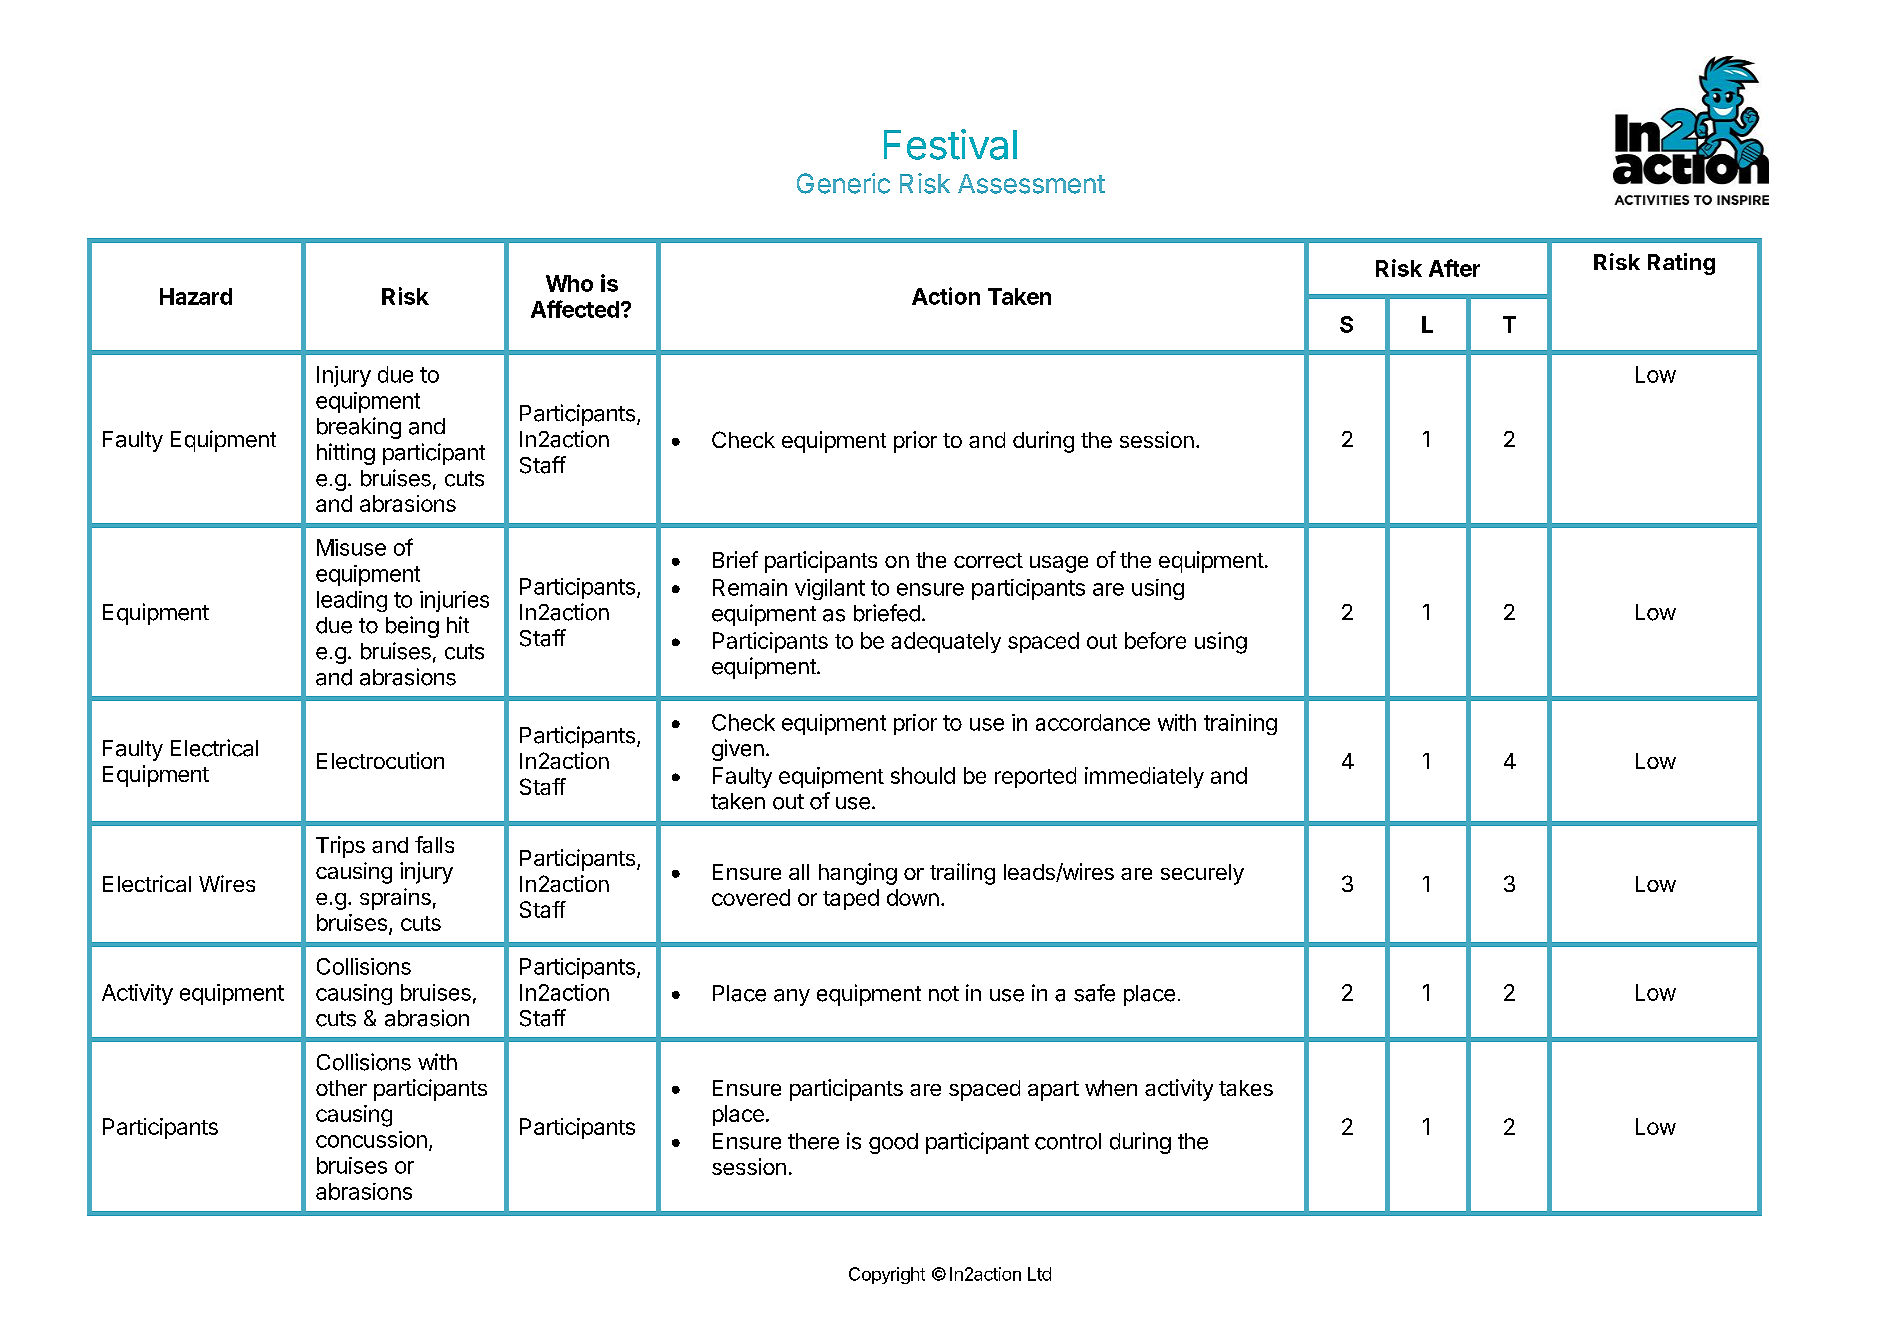  What do you see at coordinates (1454, 268) in the image?
I see `After` at bounding box center [1454, 268].
